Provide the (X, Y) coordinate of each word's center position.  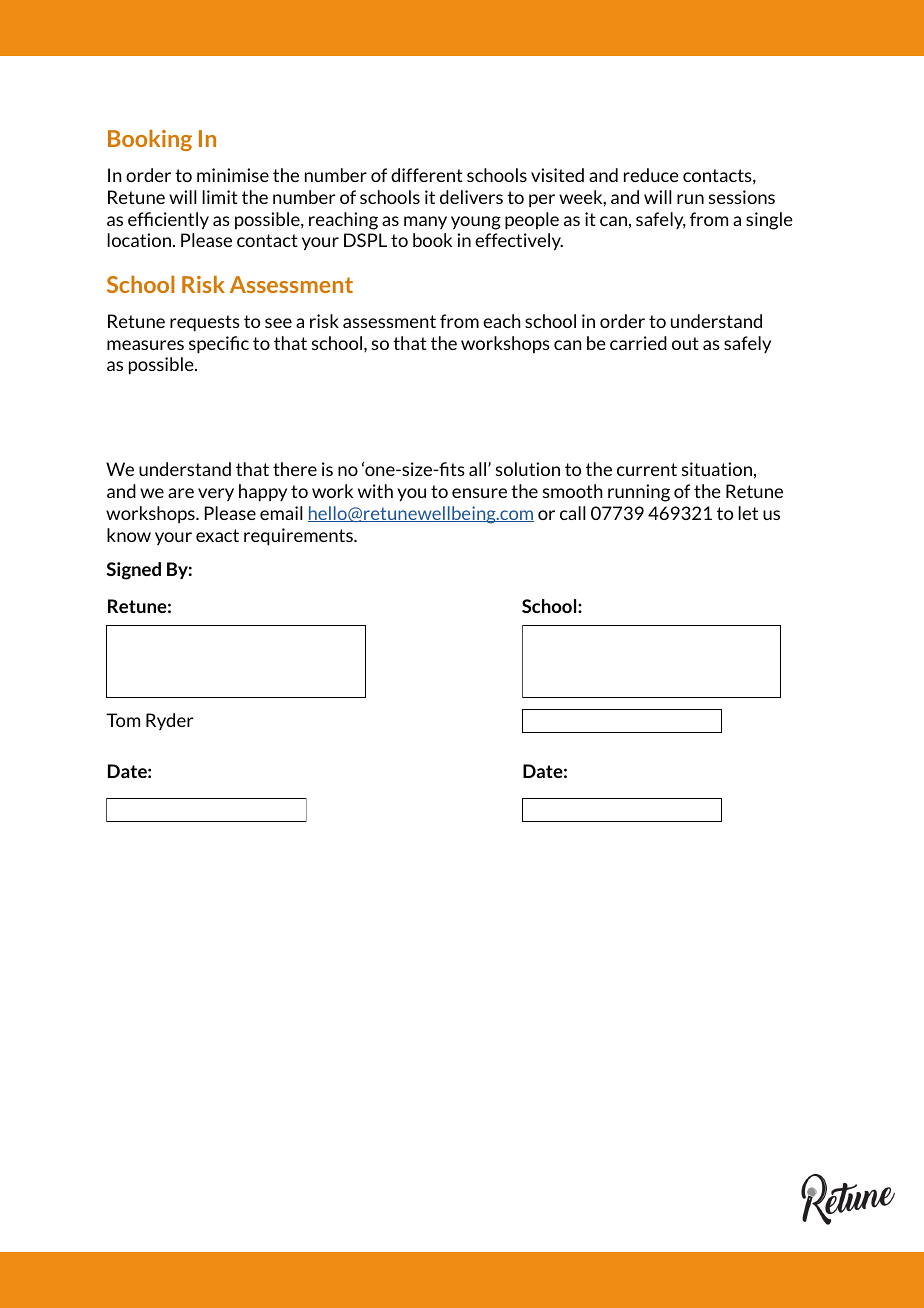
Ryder (170, 721)
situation (717, 469)
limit (220, 197)
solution (528, 469)
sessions (742, 197)
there (295, 469)
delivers (471, 197)
